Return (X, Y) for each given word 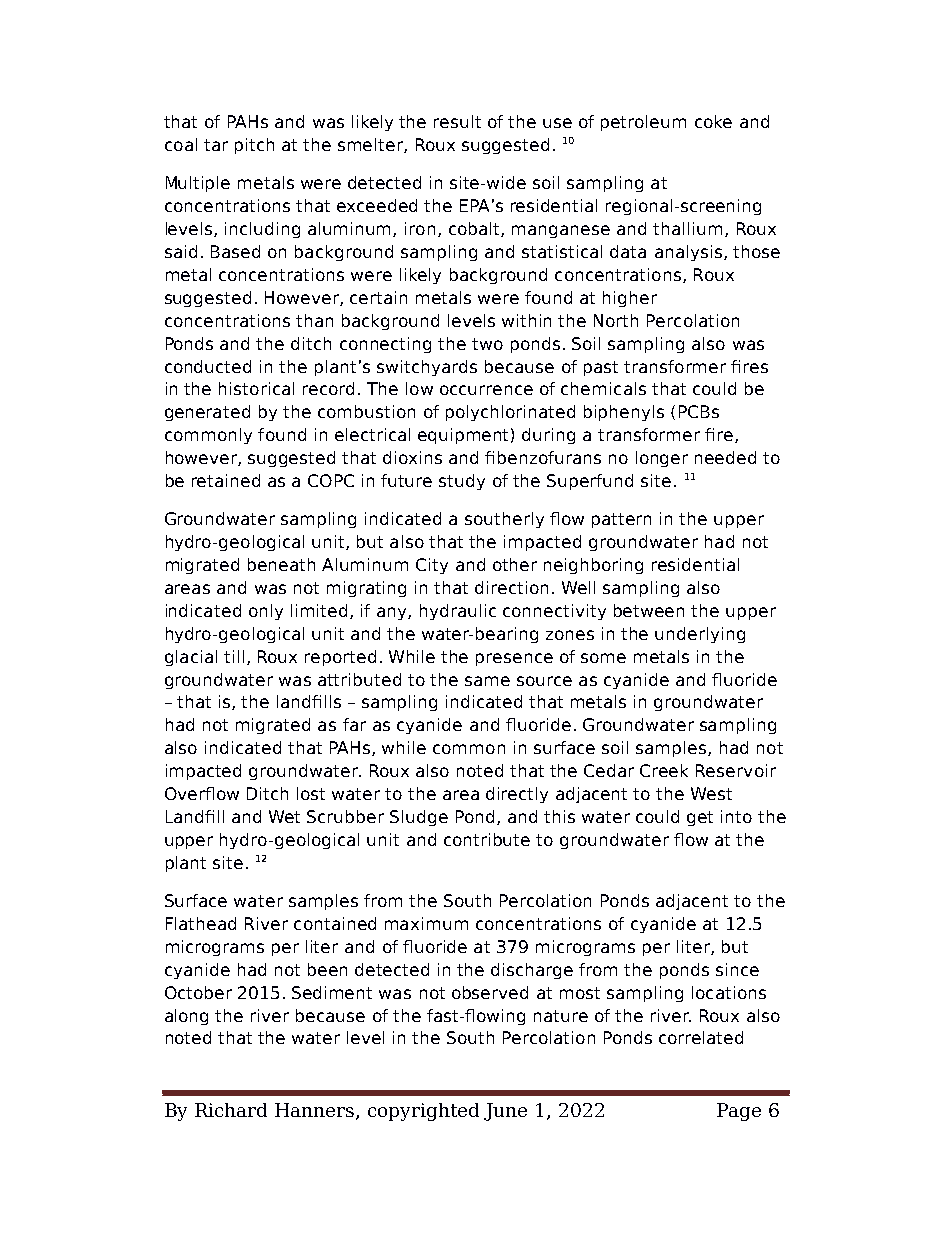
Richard (231, 1110)
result (457, 121)
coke (713, 121)
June (505, 1112)
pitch (254, 146)
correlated (701, 1037)
